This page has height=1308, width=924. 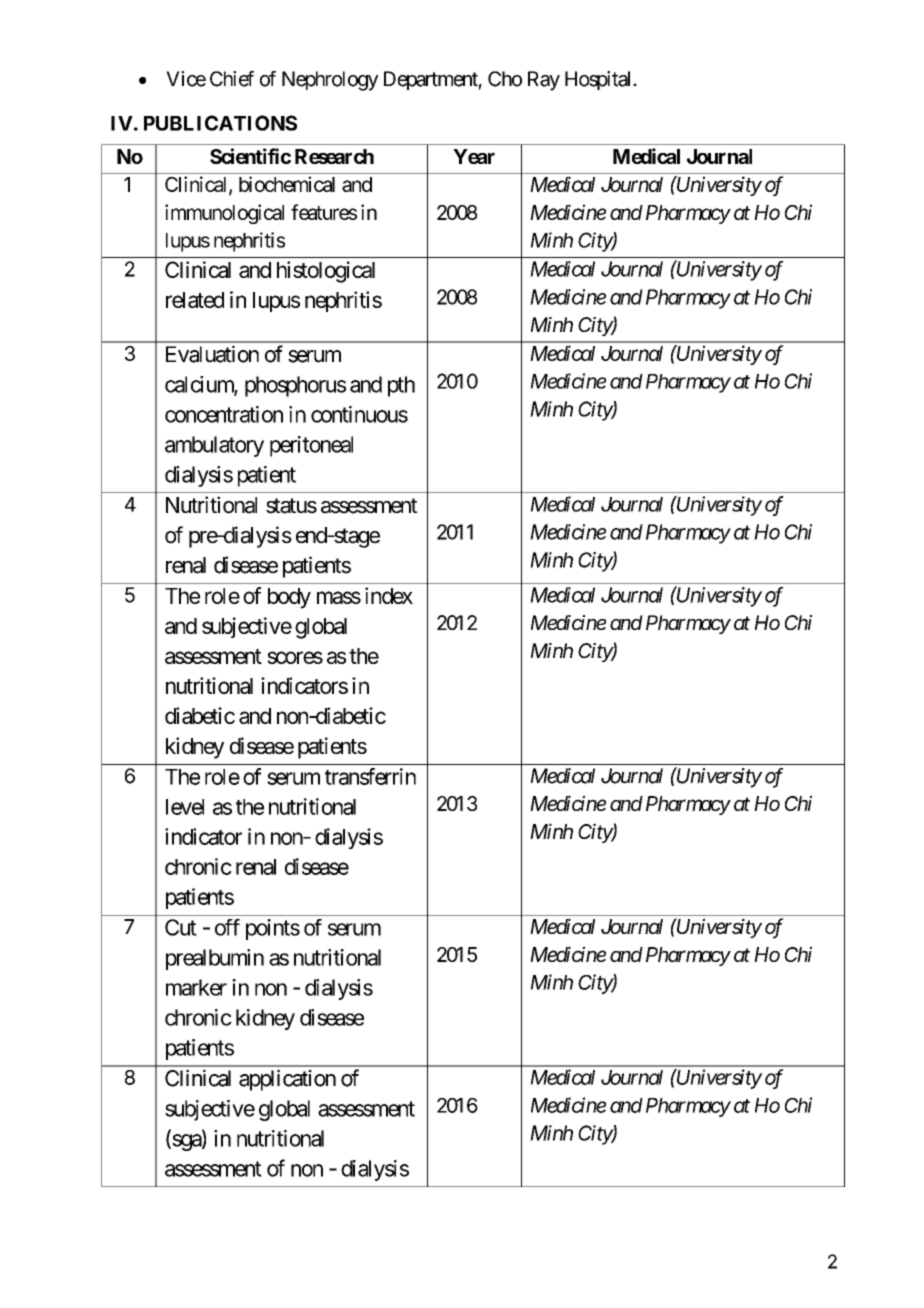 What do you see at coordinates (401, 386) in the page?
I see `pth` at bounding box center [401, 386].
